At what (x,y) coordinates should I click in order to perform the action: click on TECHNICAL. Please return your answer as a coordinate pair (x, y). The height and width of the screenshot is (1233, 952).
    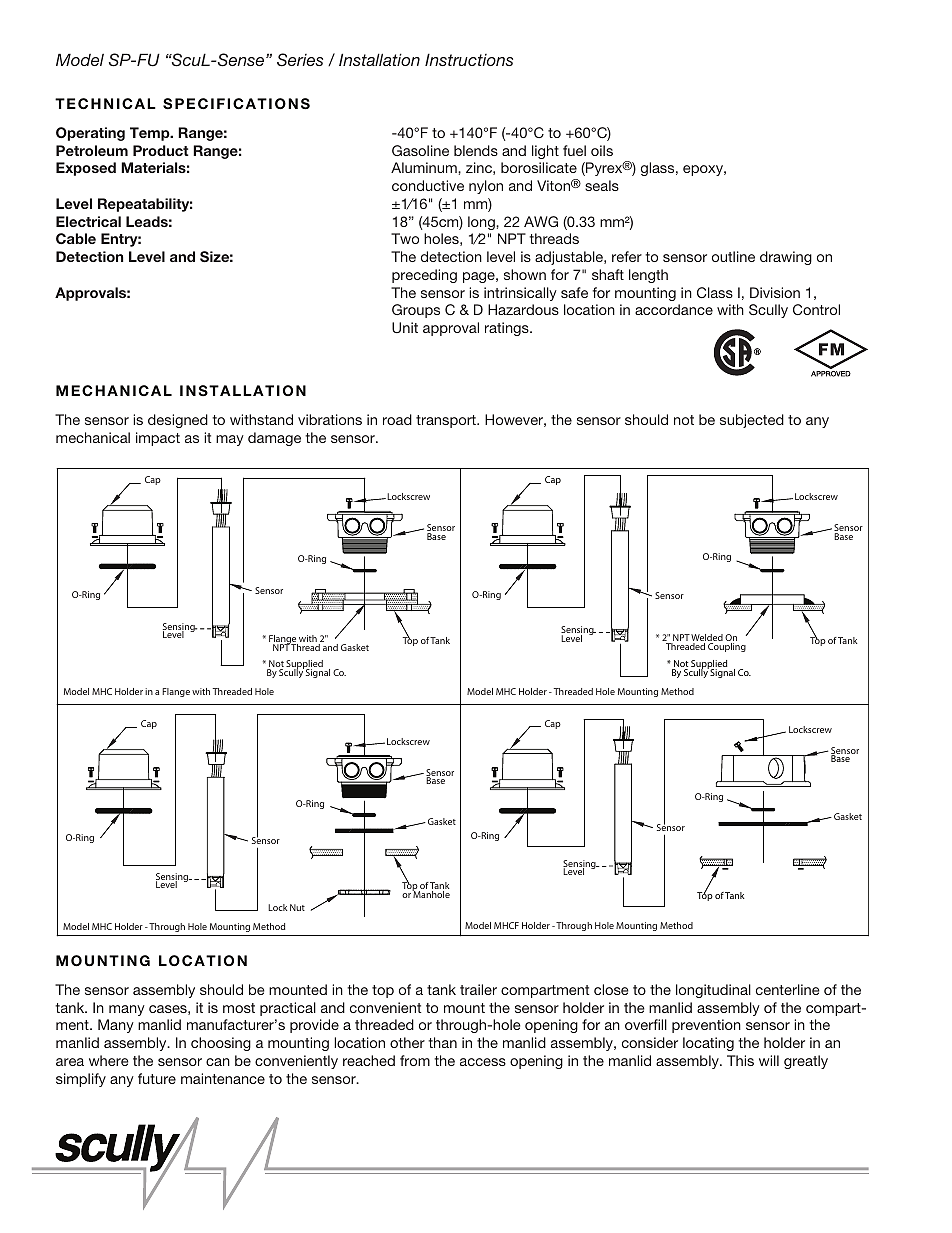
    Looking at the image, I should click on (105, 104).
